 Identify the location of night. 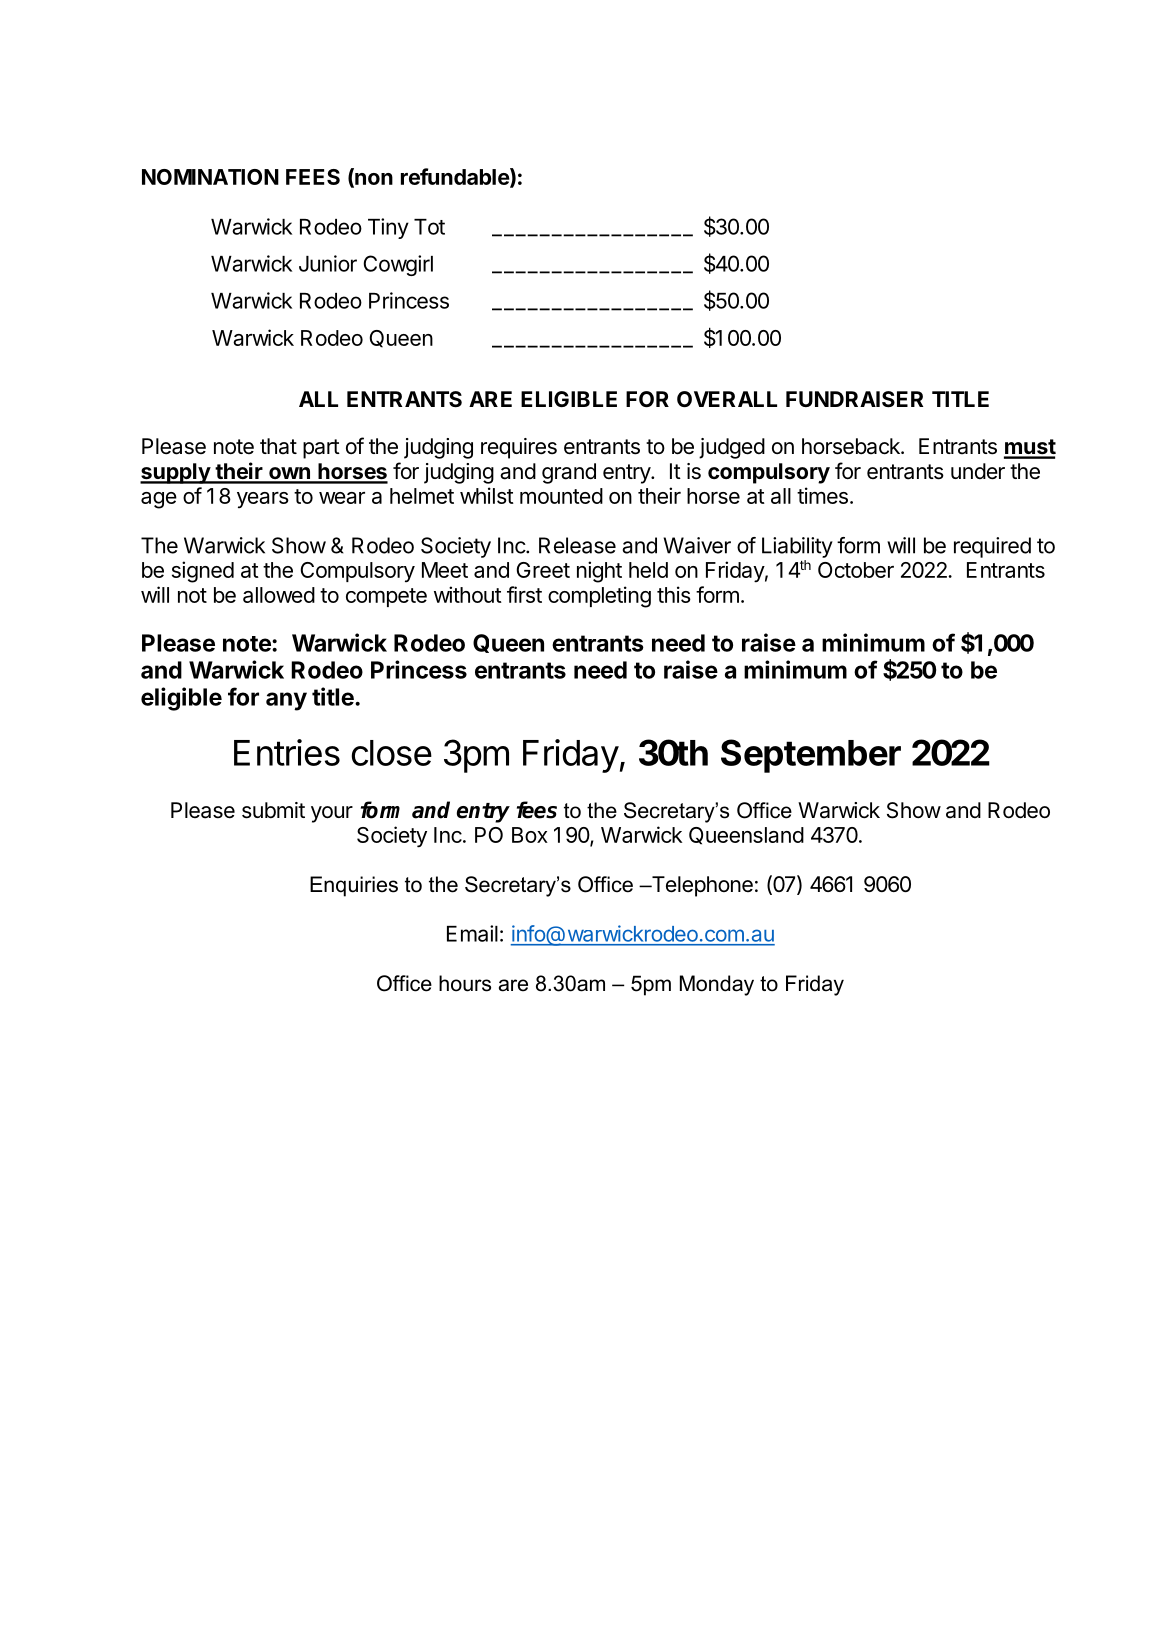
(599, 572).
